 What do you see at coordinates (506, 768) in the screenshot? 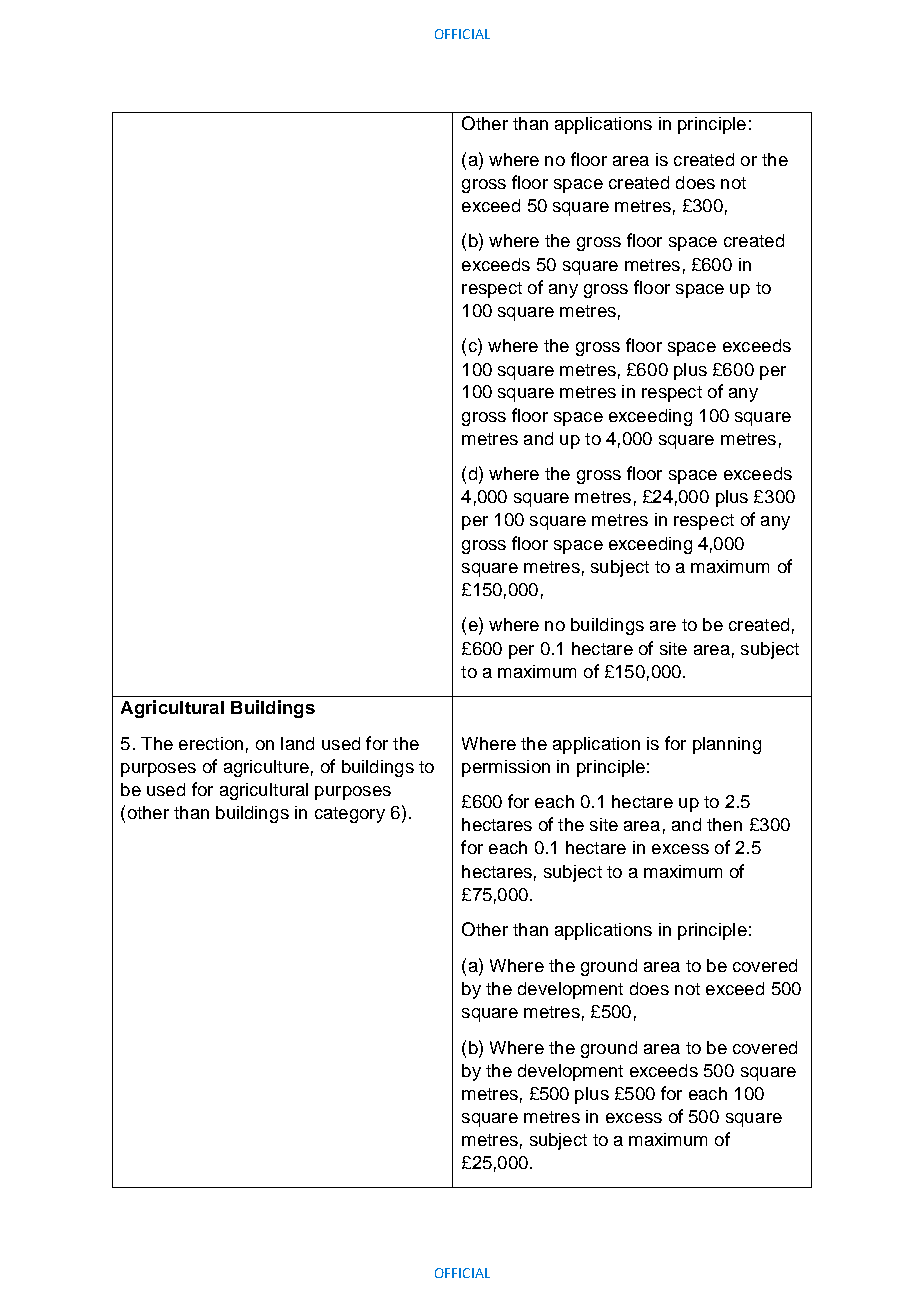
I see `permission` at bounding box center [506, 768].
